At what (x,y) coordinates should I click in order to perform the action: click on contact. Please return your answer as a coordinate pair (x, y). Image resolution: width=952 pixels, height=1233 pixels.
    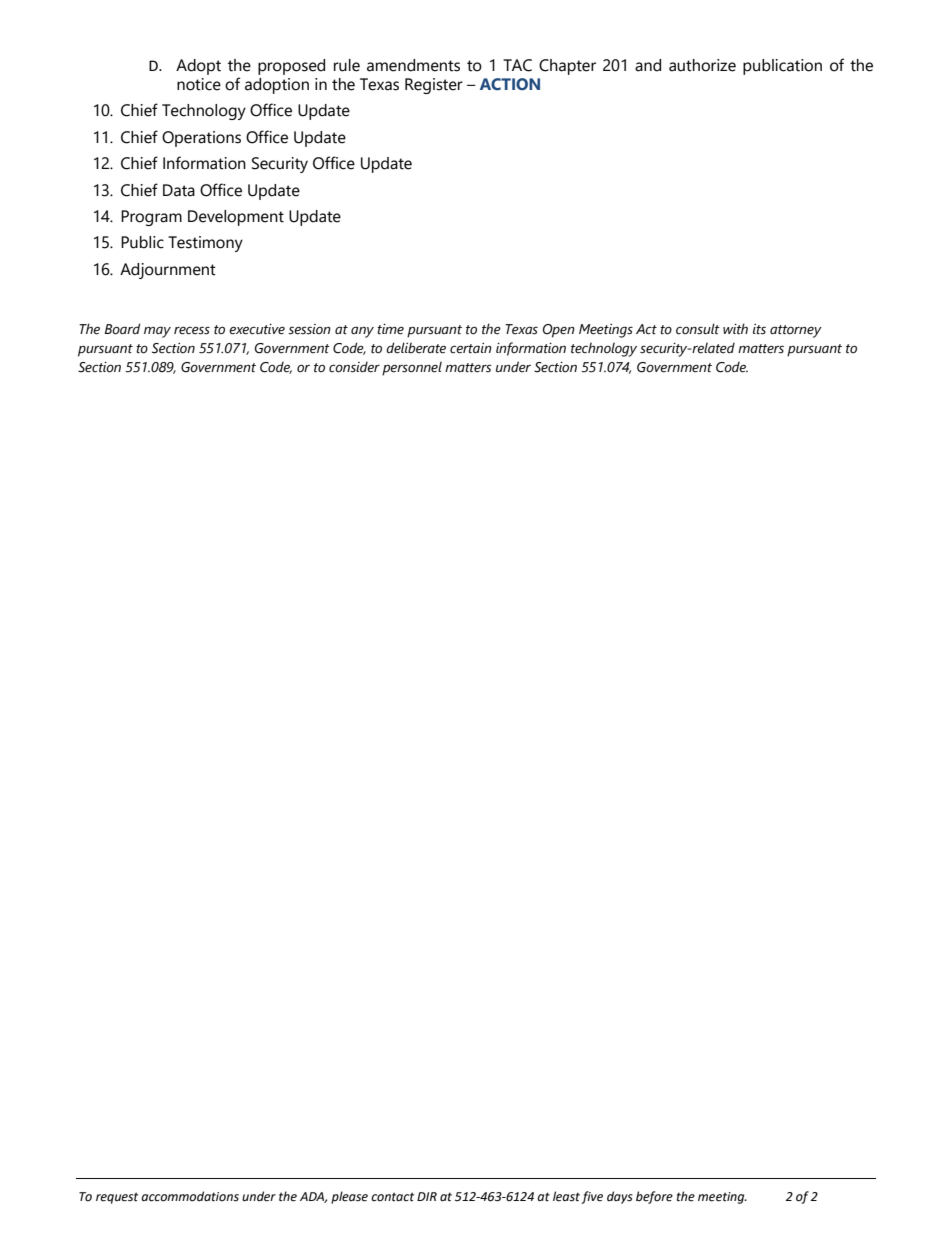
    Looking at the image, I should click on (392, 1196).
